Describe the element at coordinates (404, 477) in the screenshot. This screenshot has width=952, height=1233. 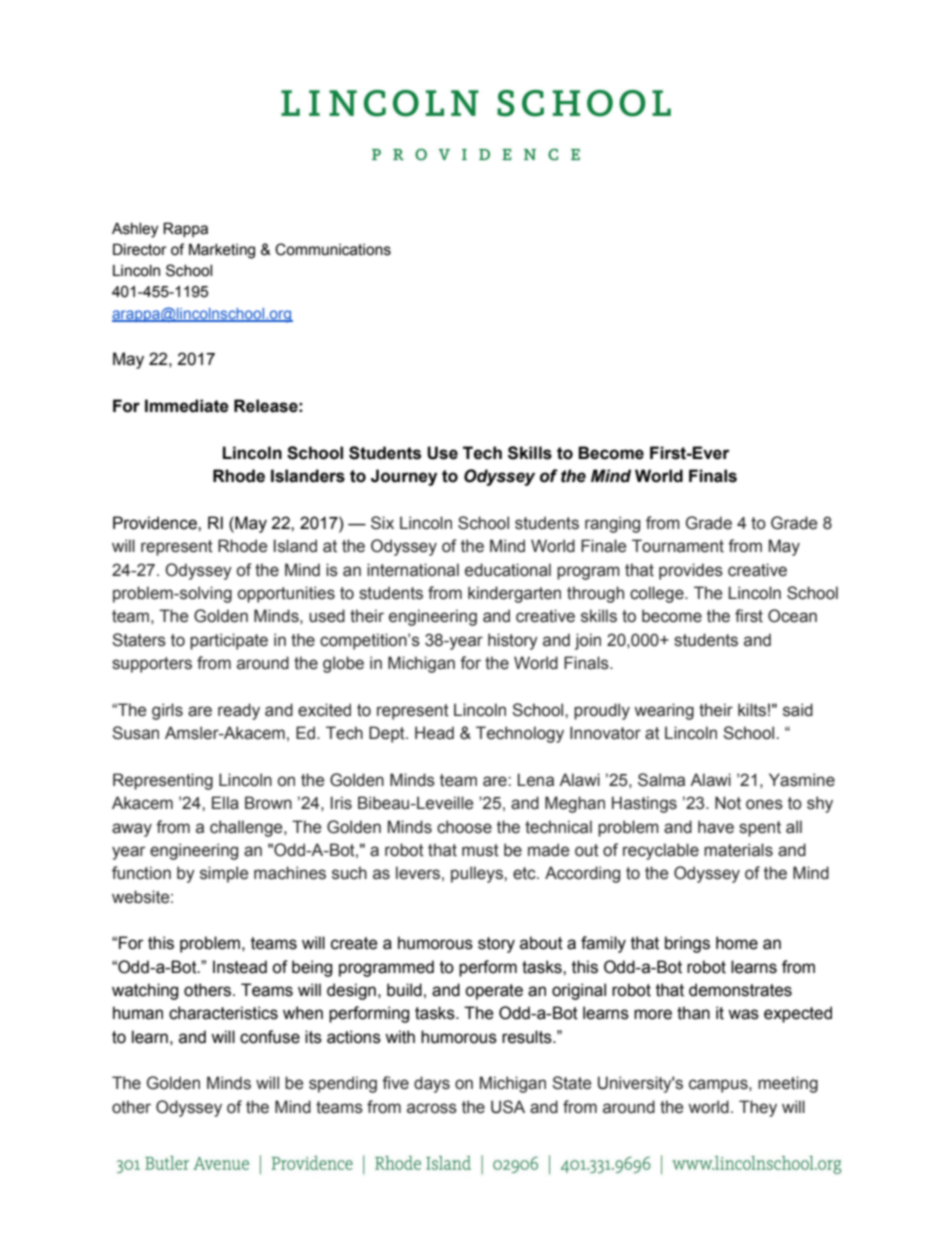
I see `Journey` at that location.
